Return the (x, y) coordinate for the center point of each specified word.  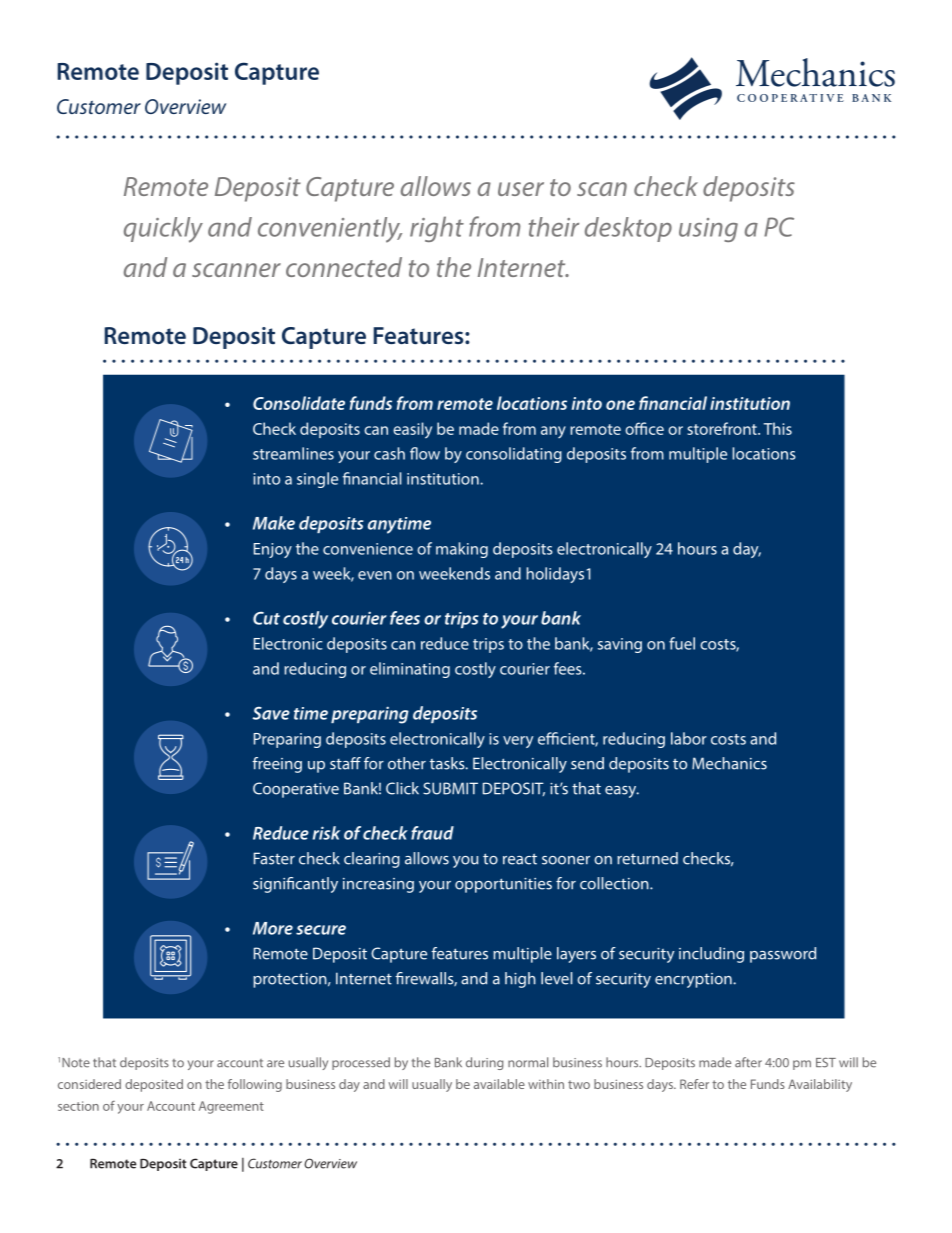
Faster (274, 858)
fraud (432, 833)
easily (412, 430)
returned (647, 858)
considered (89, 1084)
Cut (266, 618)
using (708, 230)
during (485, 1063)
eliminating (410, 670)
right (437, 229)
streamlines (293, 453)
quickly (163, 230)
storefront (723, 428)
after (748, 1062)
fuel (682, 643)
